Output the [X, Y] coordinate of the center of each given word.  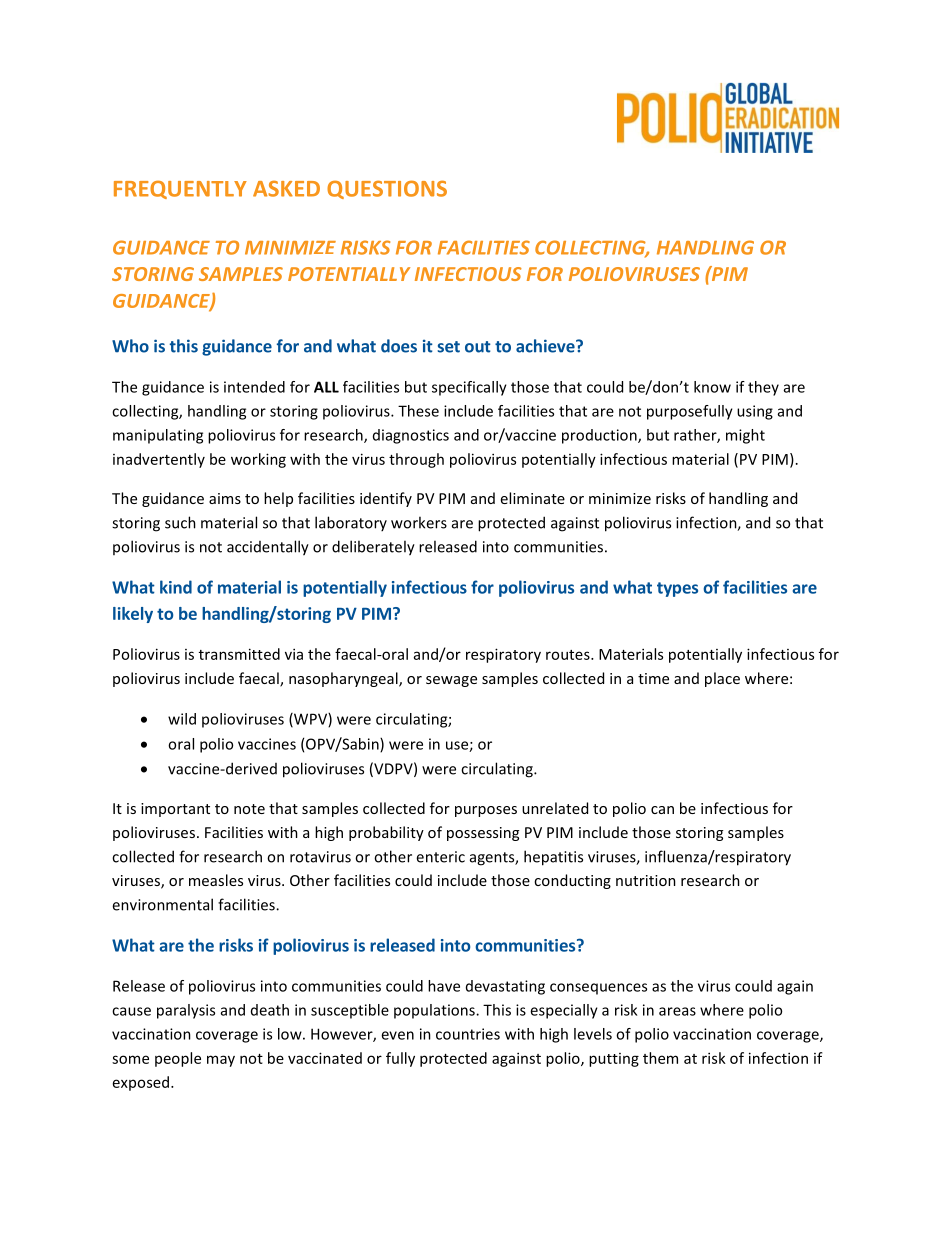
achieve [546, 346]
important [175, 810]
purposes [486, 811]
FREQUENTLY [180, 189]
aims [225, 498]
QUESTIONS [387, 189]
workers [419, 522]
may [221, 1061]
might [745, 436]
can [662, 810]
